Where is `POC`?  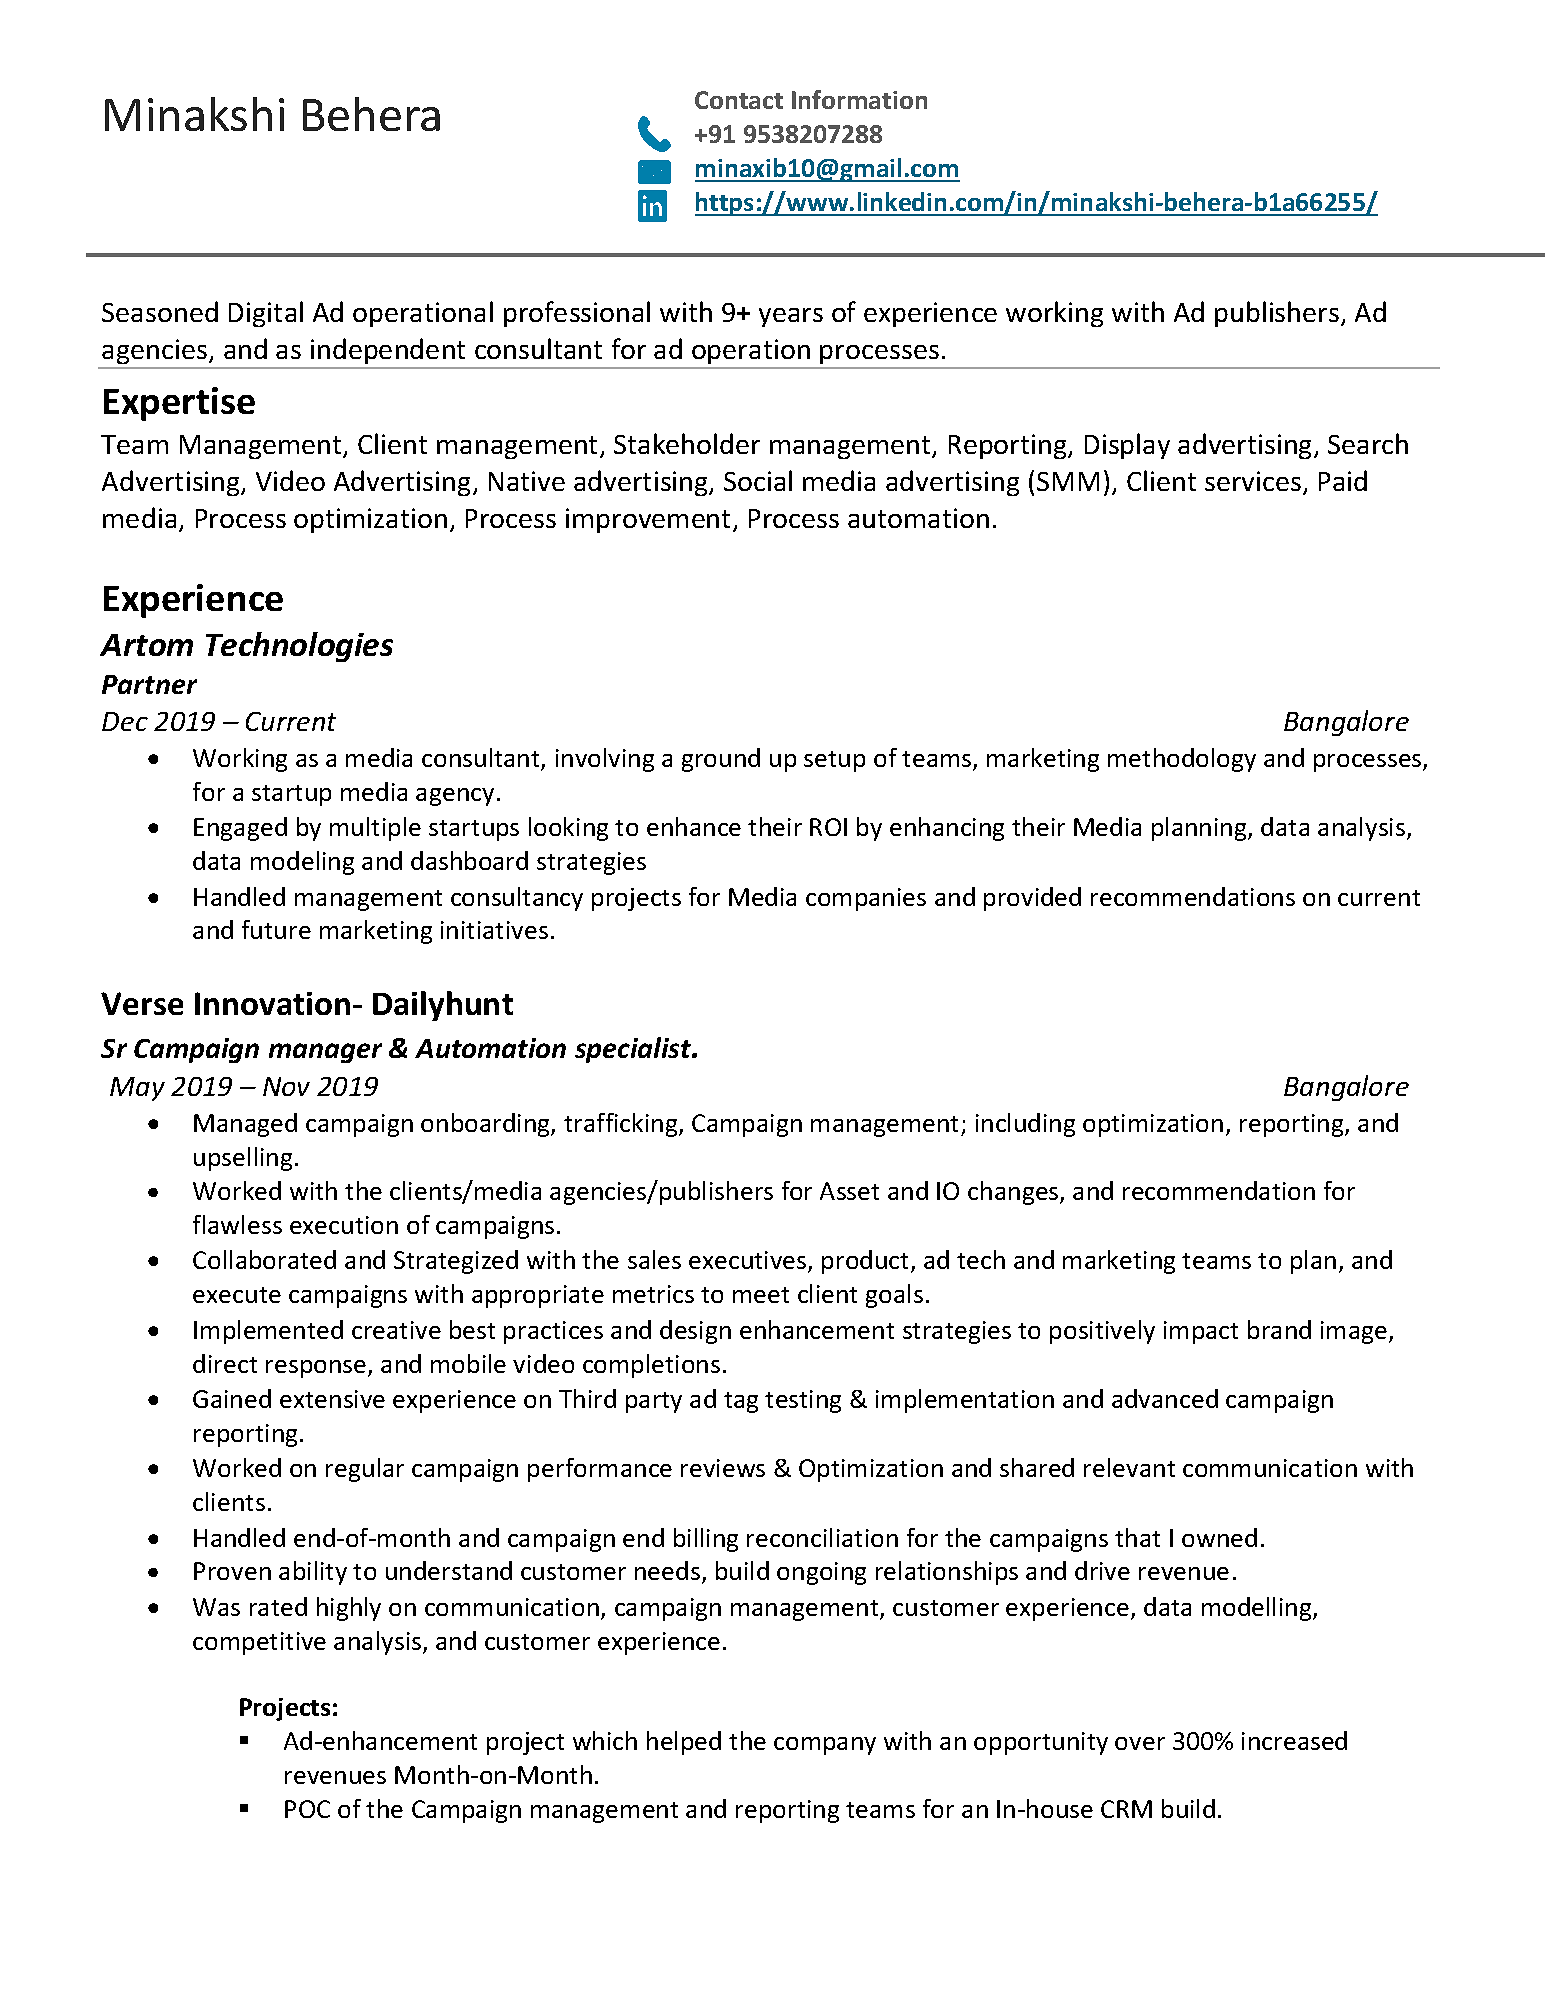
POC is located at coordinates (307, 1809).
